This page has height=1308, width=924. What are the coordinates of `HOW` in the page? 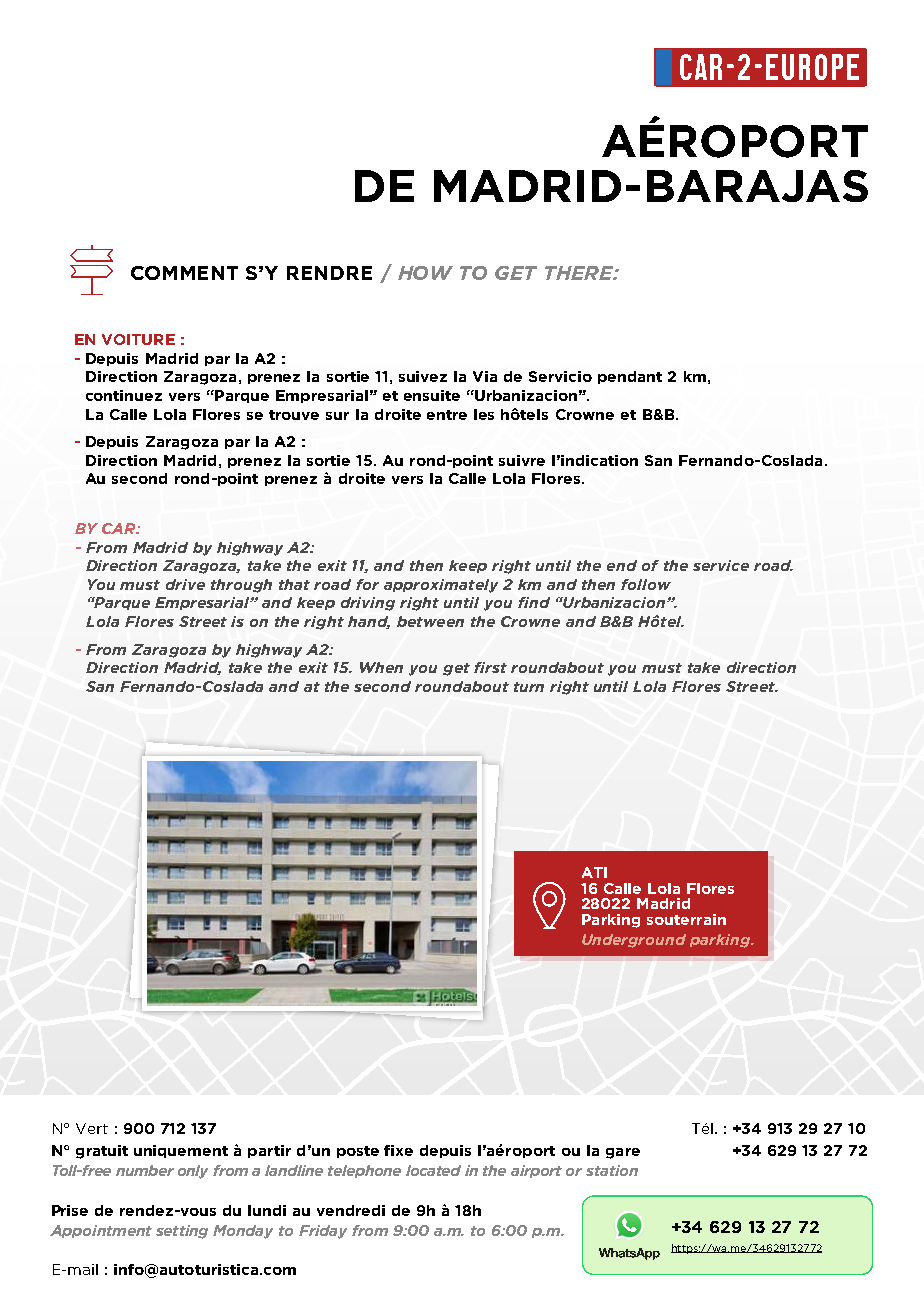 It's located at (425, 273).
